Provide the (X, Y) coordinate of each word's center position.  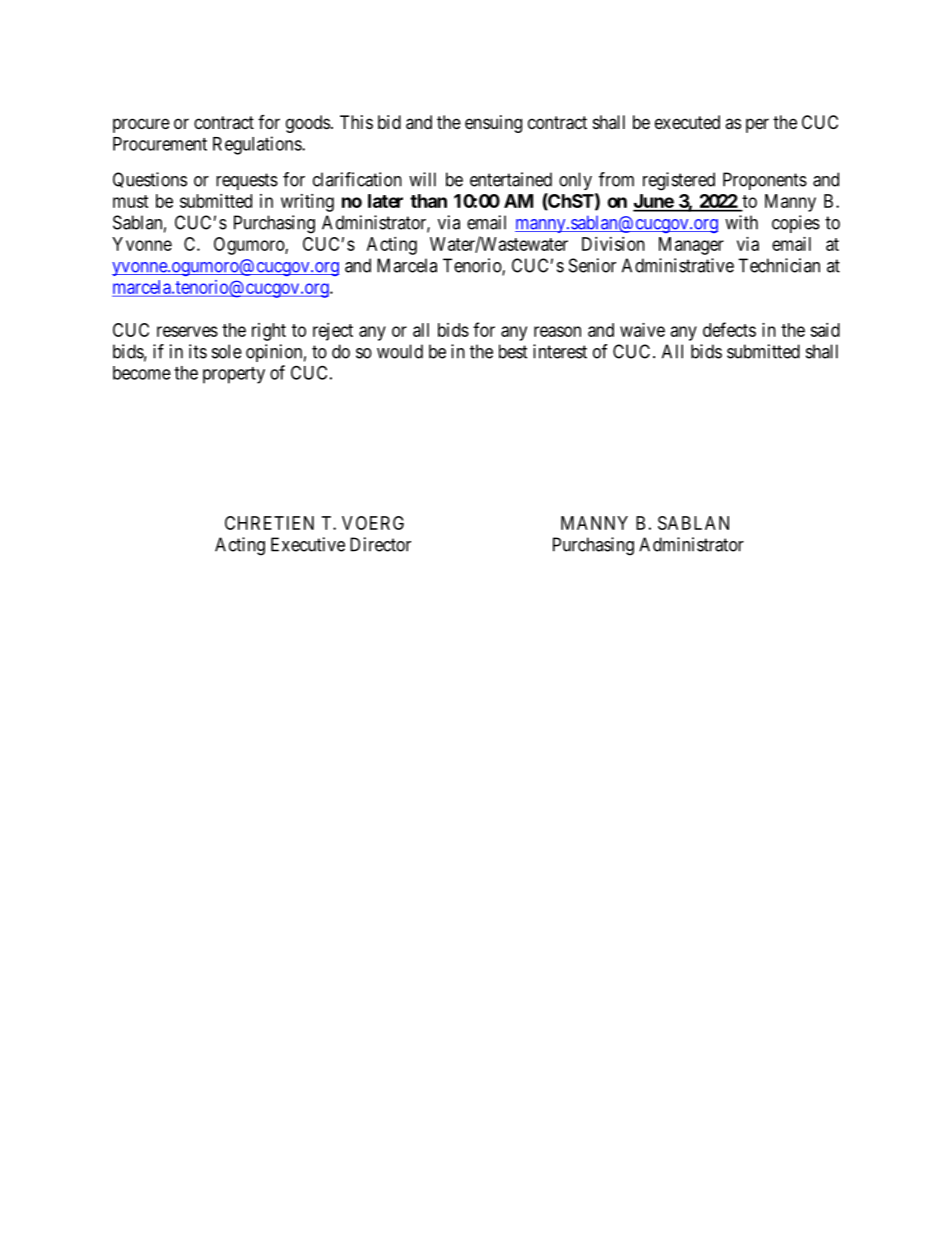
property (234, 375)
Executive (308, 544)
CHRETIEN (269, 523)
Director (380, 544)
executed (687, 122)
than (428, 201)
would (400, 351)
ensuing (493, 124)
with (741, 222)
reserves (187, 331)
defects (729, 329)
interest (560, 351)
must (130, 201)
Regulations (258, 145)
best (513, 351)
